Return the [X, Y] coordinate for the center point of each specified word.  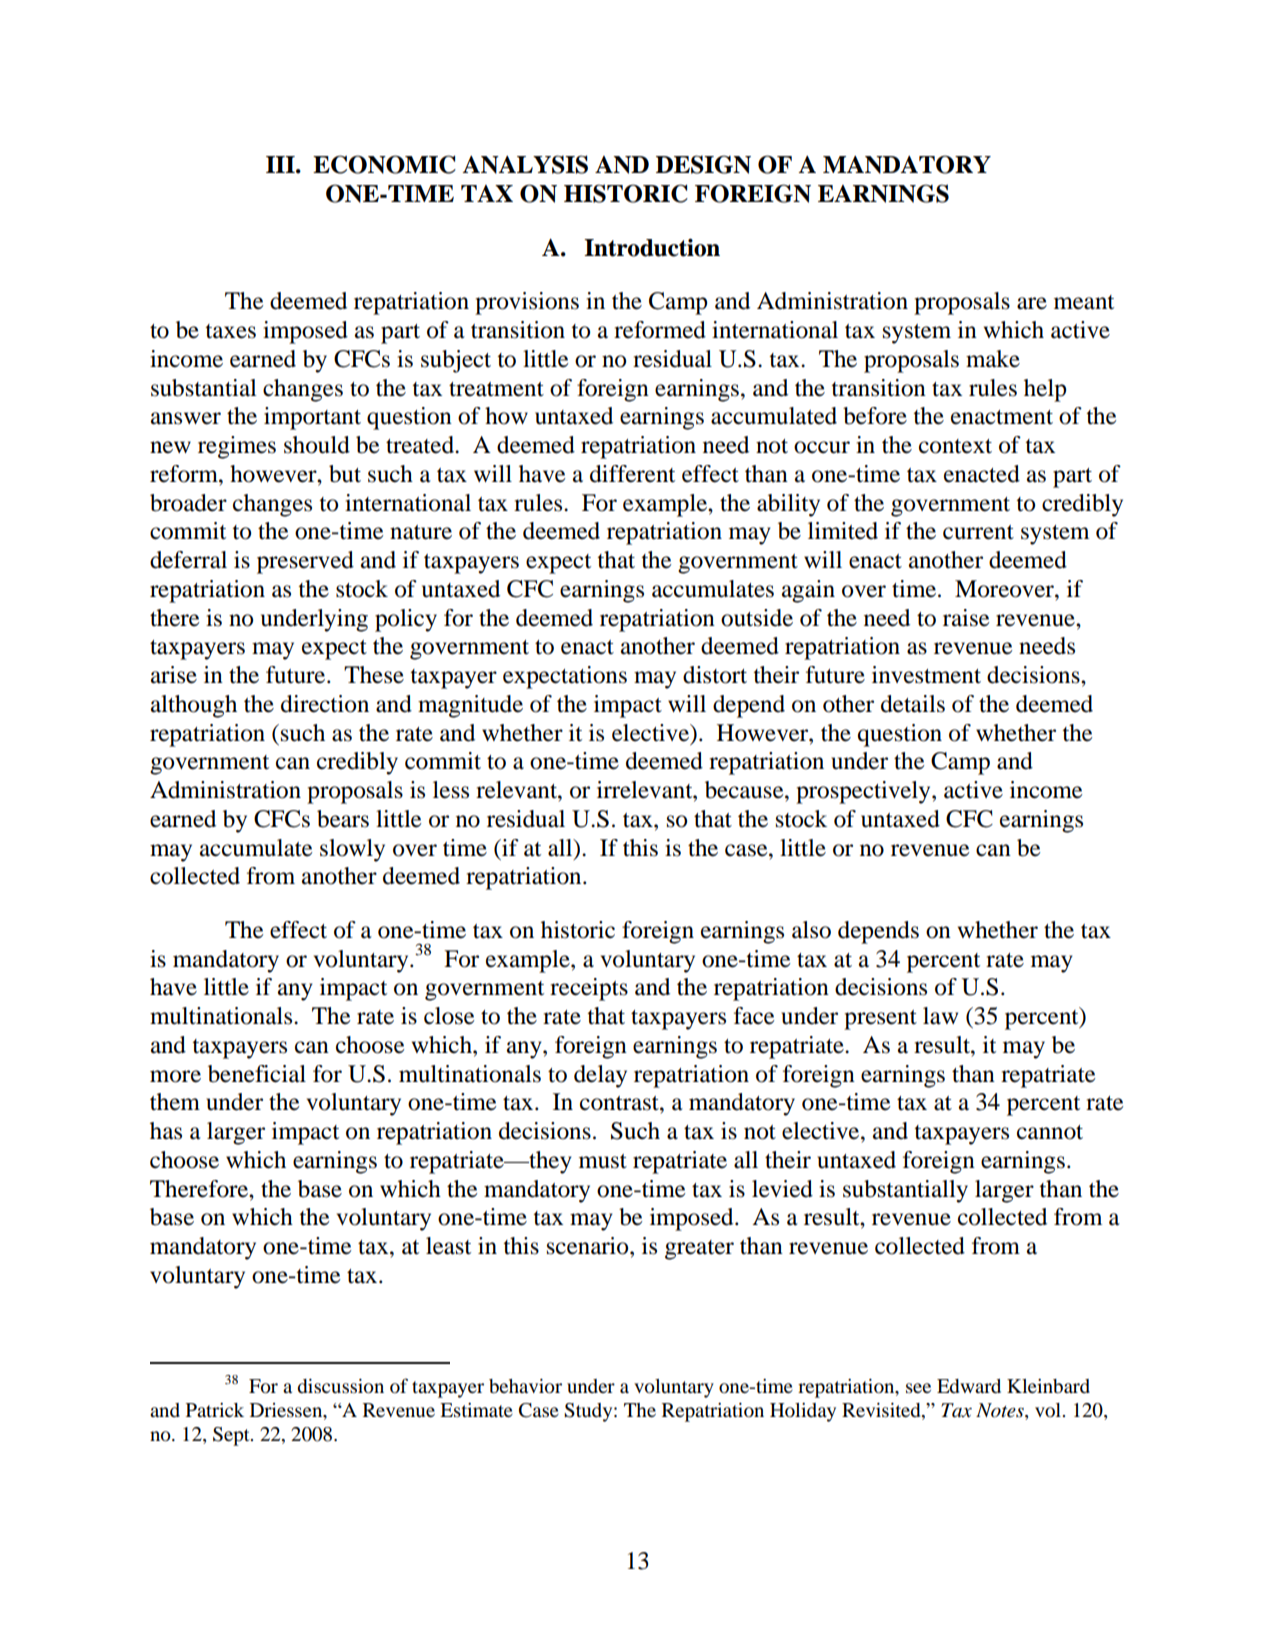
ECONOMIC [384, 164]
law [940, 1016]
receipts [589, 989]
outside [757, 618]
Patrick [215, 1410]
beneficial [257, 1074]
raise [966, 618]
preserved [305, 562]
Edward [969, 1386]
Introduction [652, 247]
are [1032, 303]
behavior [525, 1386]
